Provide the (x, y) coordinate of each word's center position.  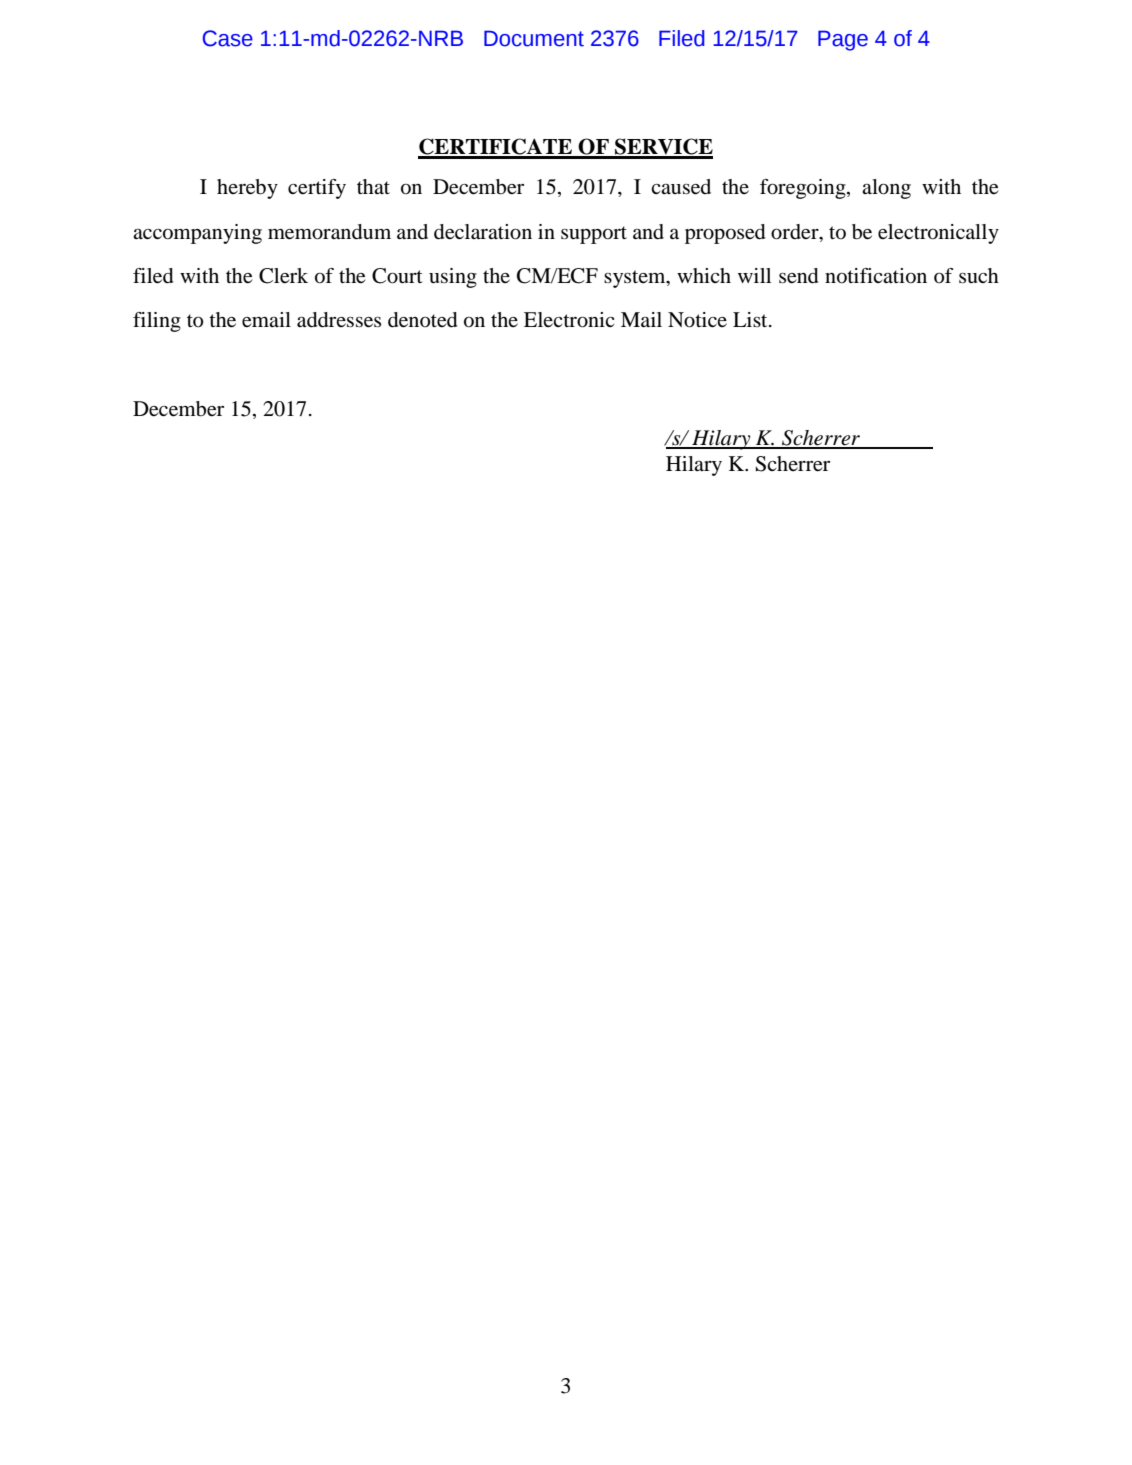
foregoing (804, 189)
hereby (247, 189)
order (796, 232)
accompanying (197, 234)
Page (843, 40)
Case (227, 38)
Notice (697, 320)
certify (317, 189)
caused (681, 187)
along (886, 189)
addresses (339, 320)
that (373, 186)
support (594, 235)
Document (534, 38)
